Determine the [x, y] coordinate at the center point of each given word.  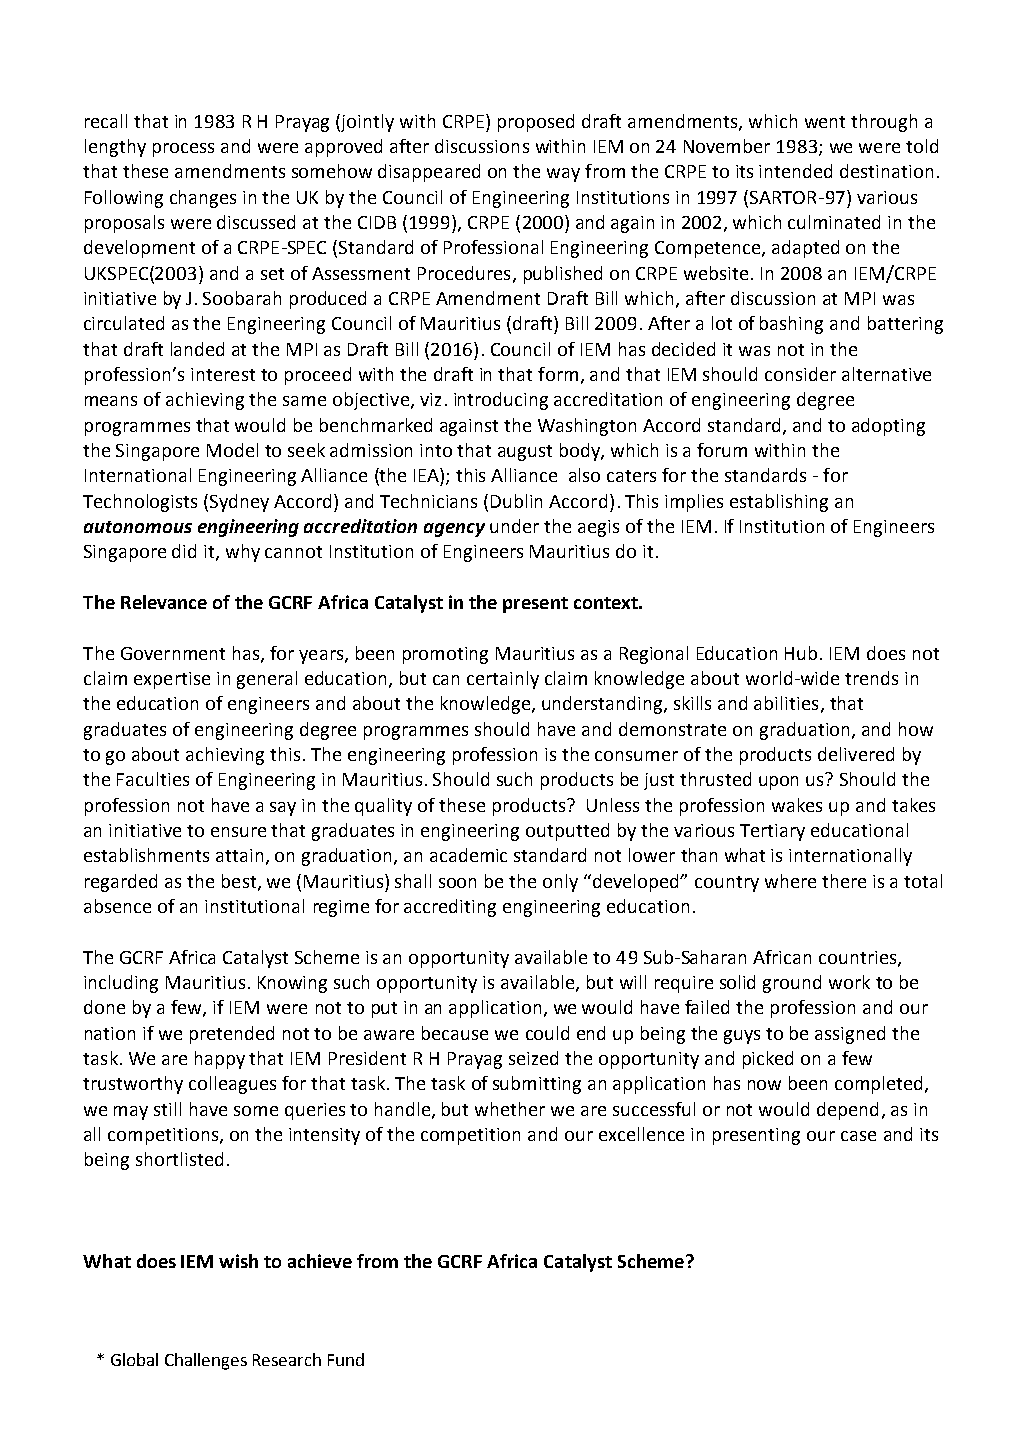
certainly [503, 680]
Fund [346, 1359]
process [183, 150]
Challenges [206, 1361]
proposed [536, 123]
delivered [856, 754]
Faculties [153, 779]
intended [795, 171]
